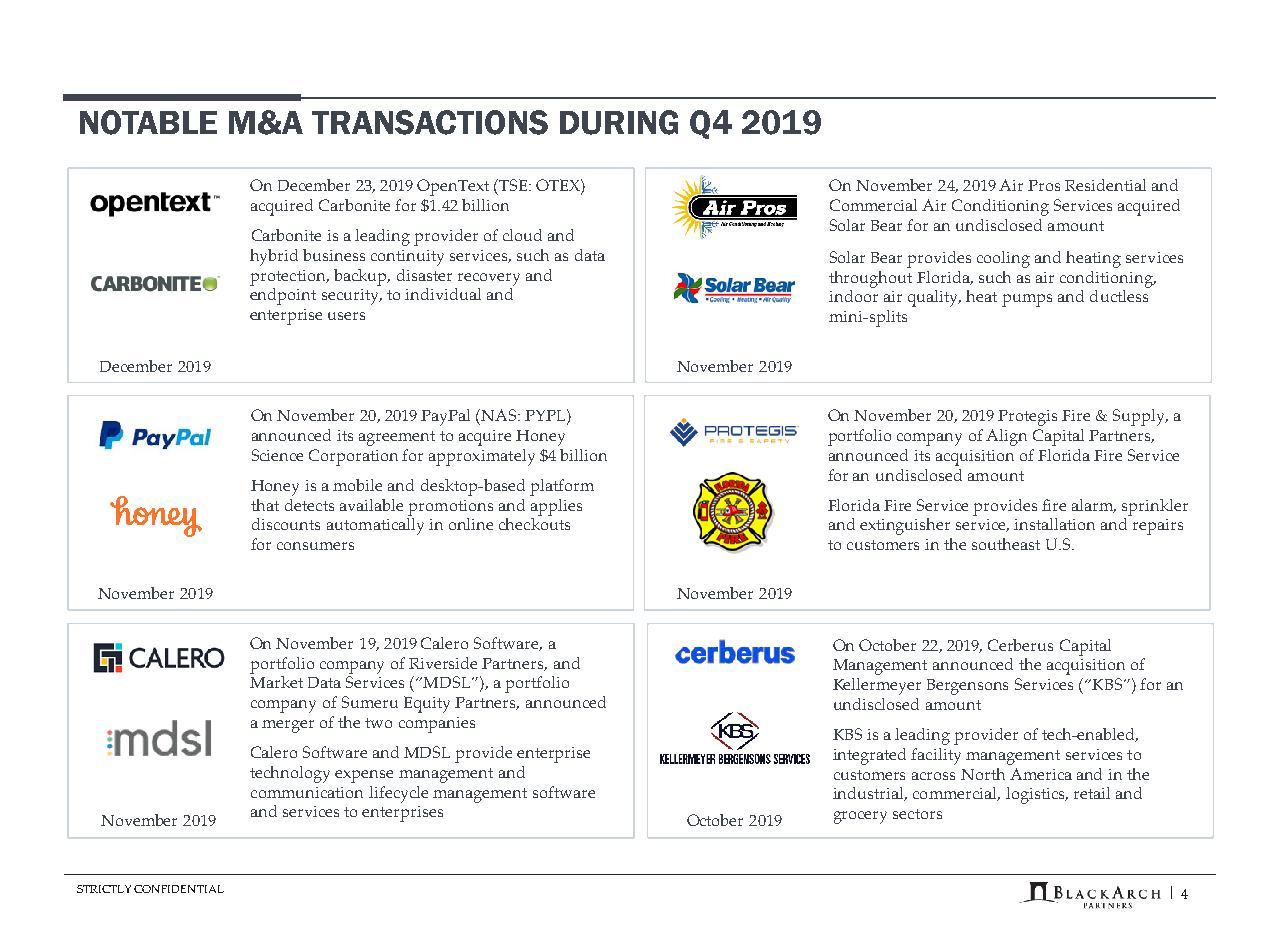  I want to click on CONFIDENTIAL, so click(179, 889).
